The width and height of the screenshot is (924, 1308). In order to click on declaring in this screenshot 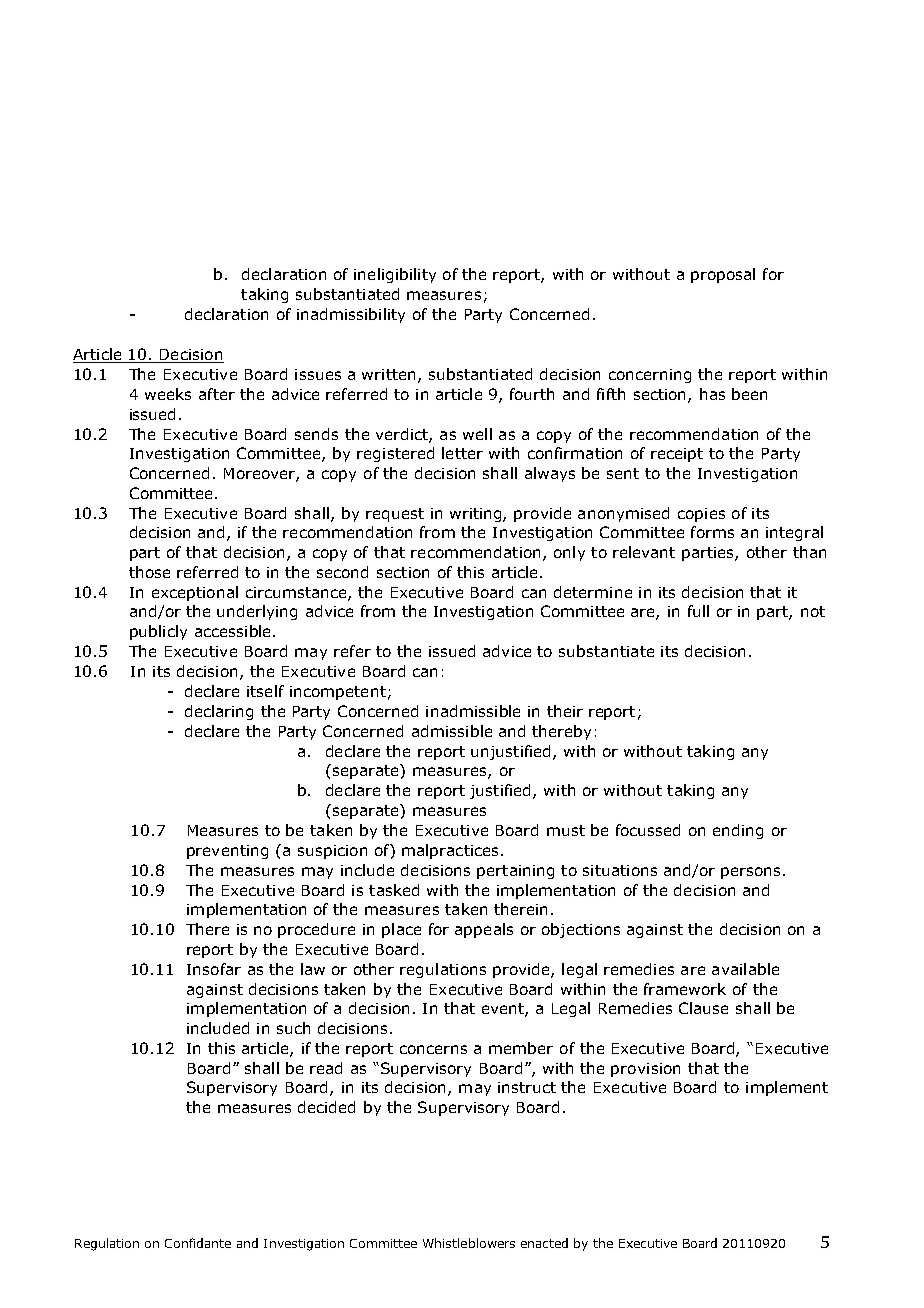, I will do `click(219, 712)`.
